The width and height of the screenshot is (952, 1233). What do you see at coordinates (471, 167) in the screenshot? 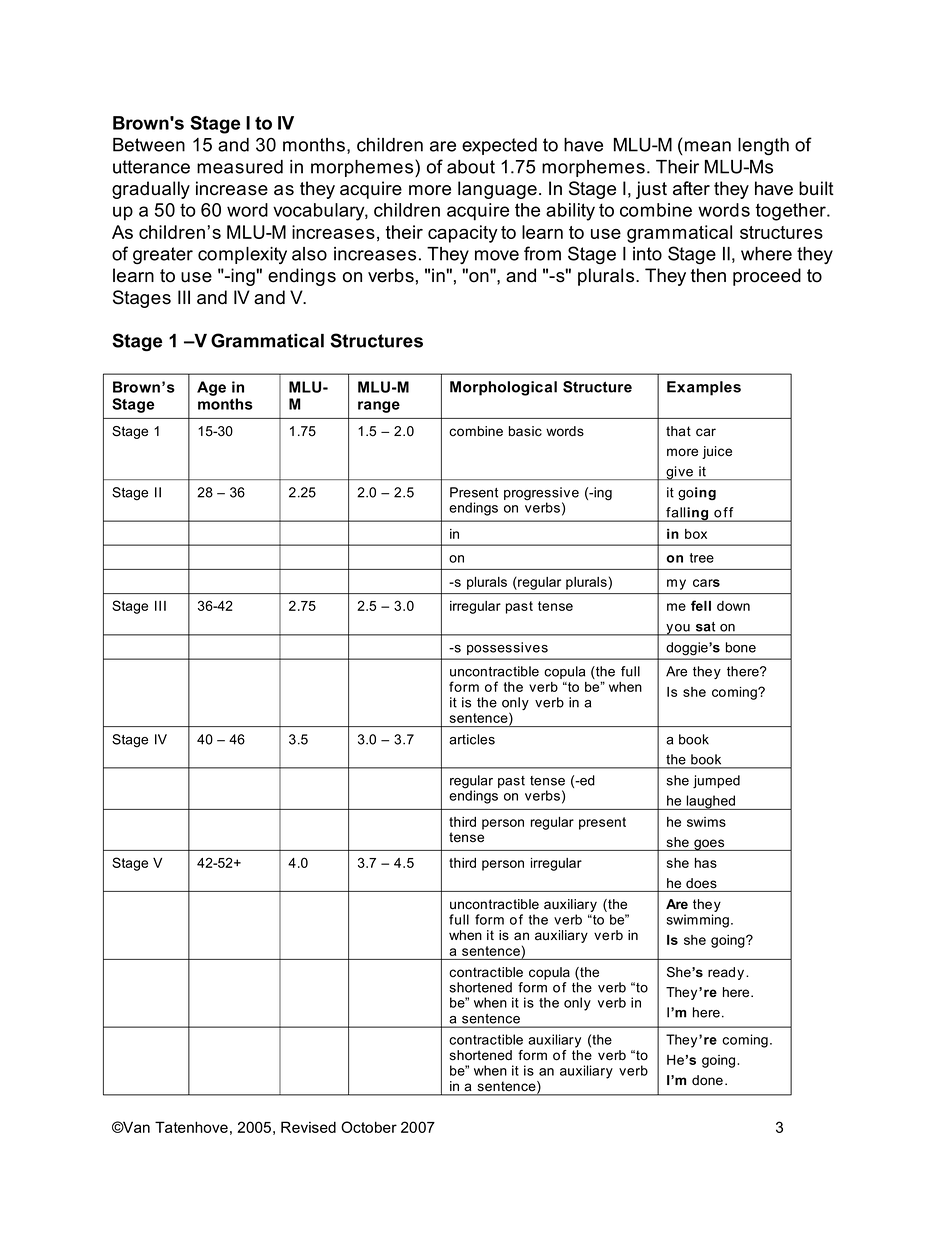
I see `about` at bounding box center [471, 167].
